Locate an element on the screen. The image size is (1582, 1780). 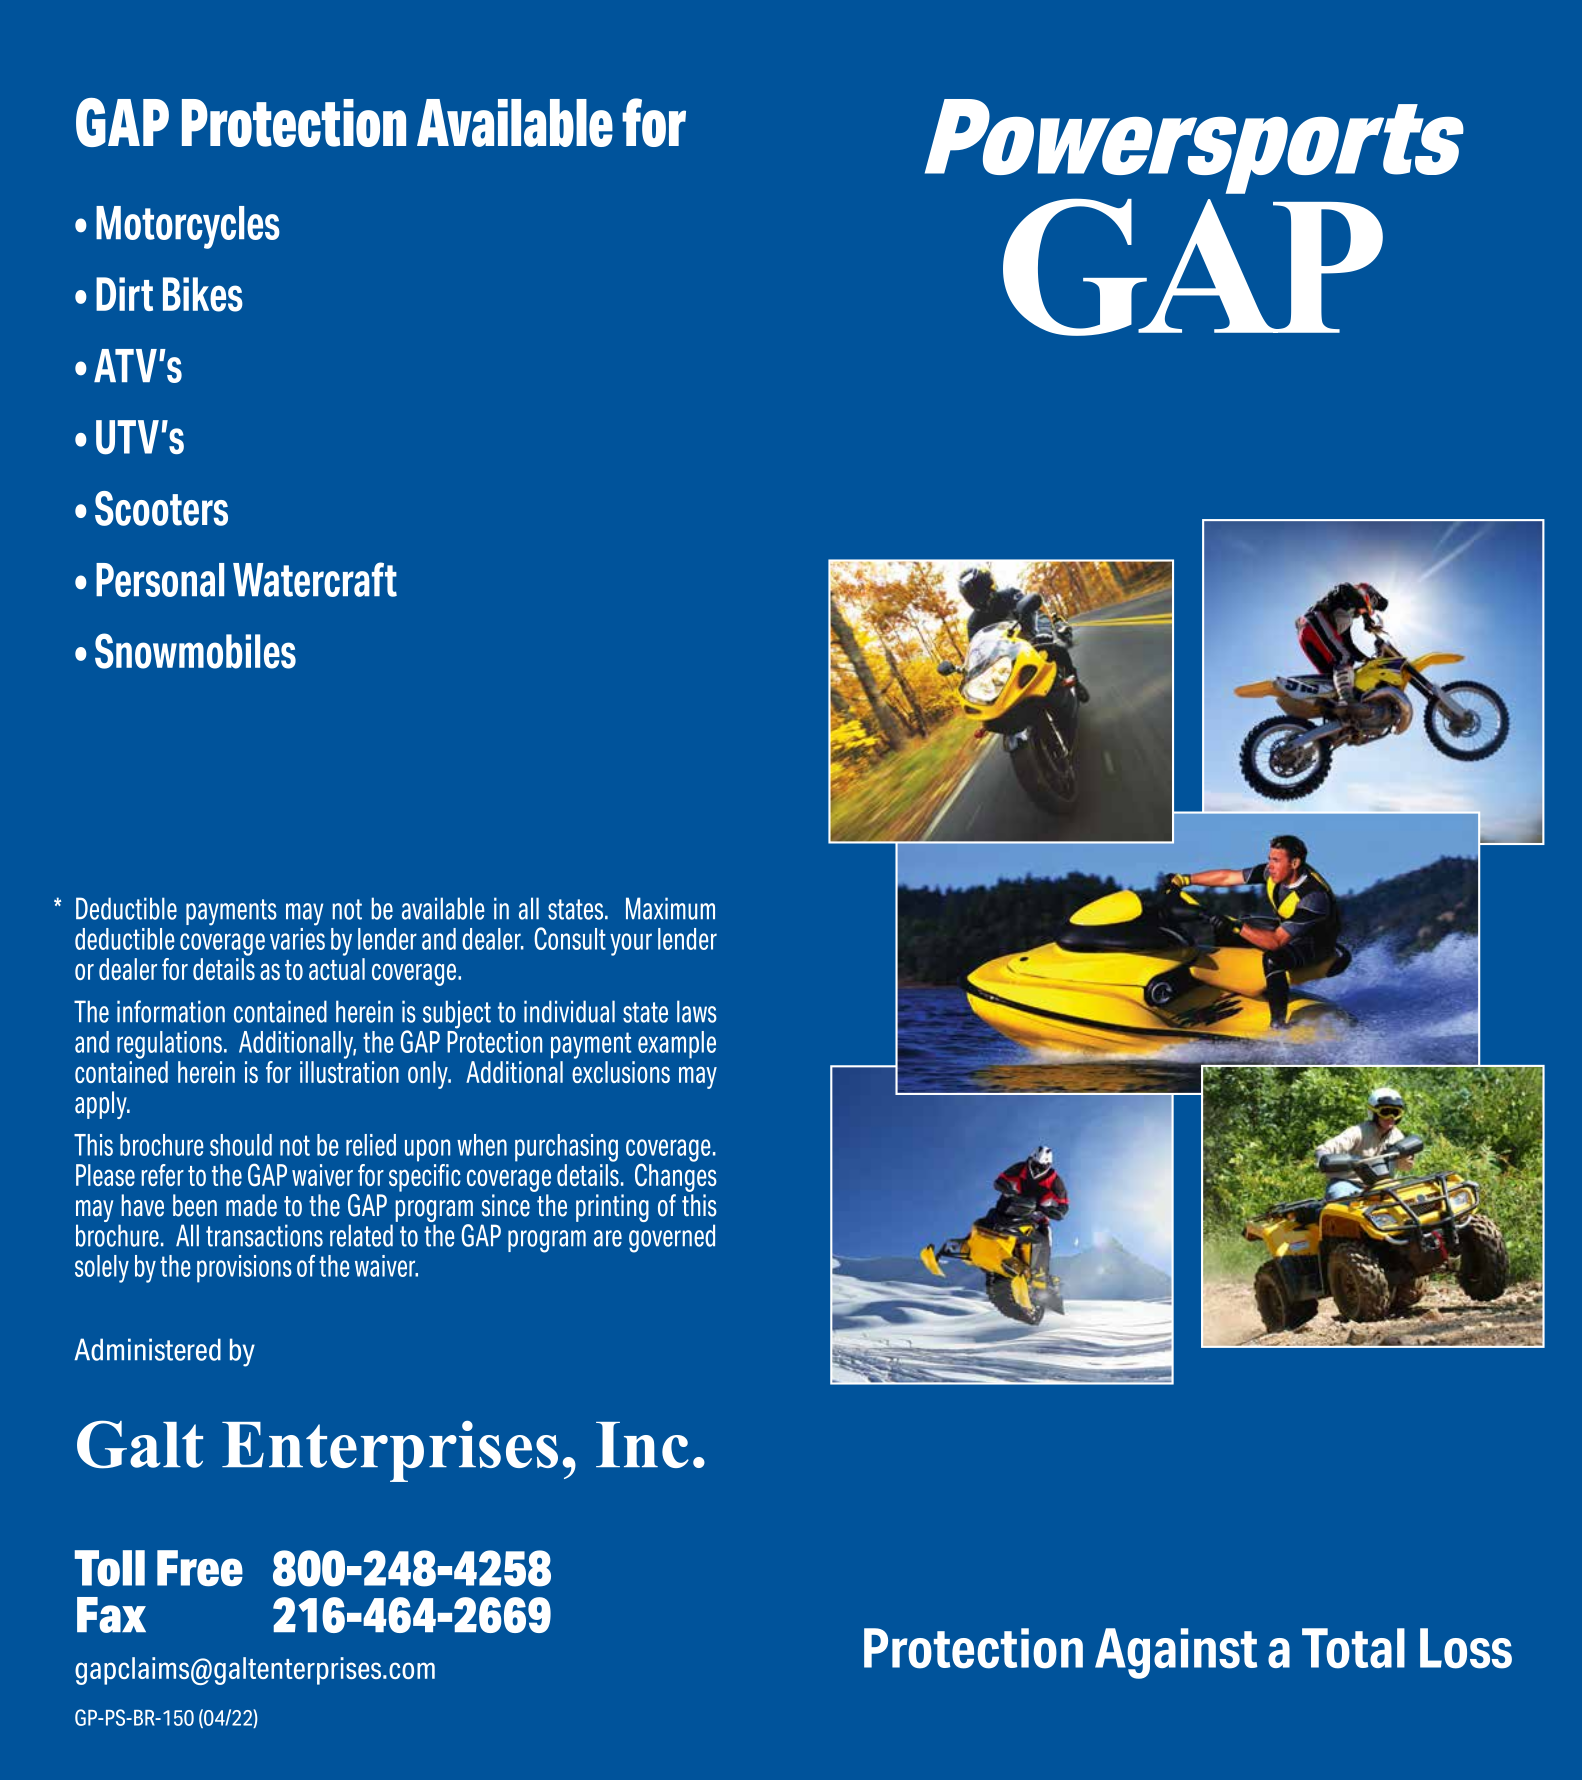
Bikes is located at coordinates (203, 294).
